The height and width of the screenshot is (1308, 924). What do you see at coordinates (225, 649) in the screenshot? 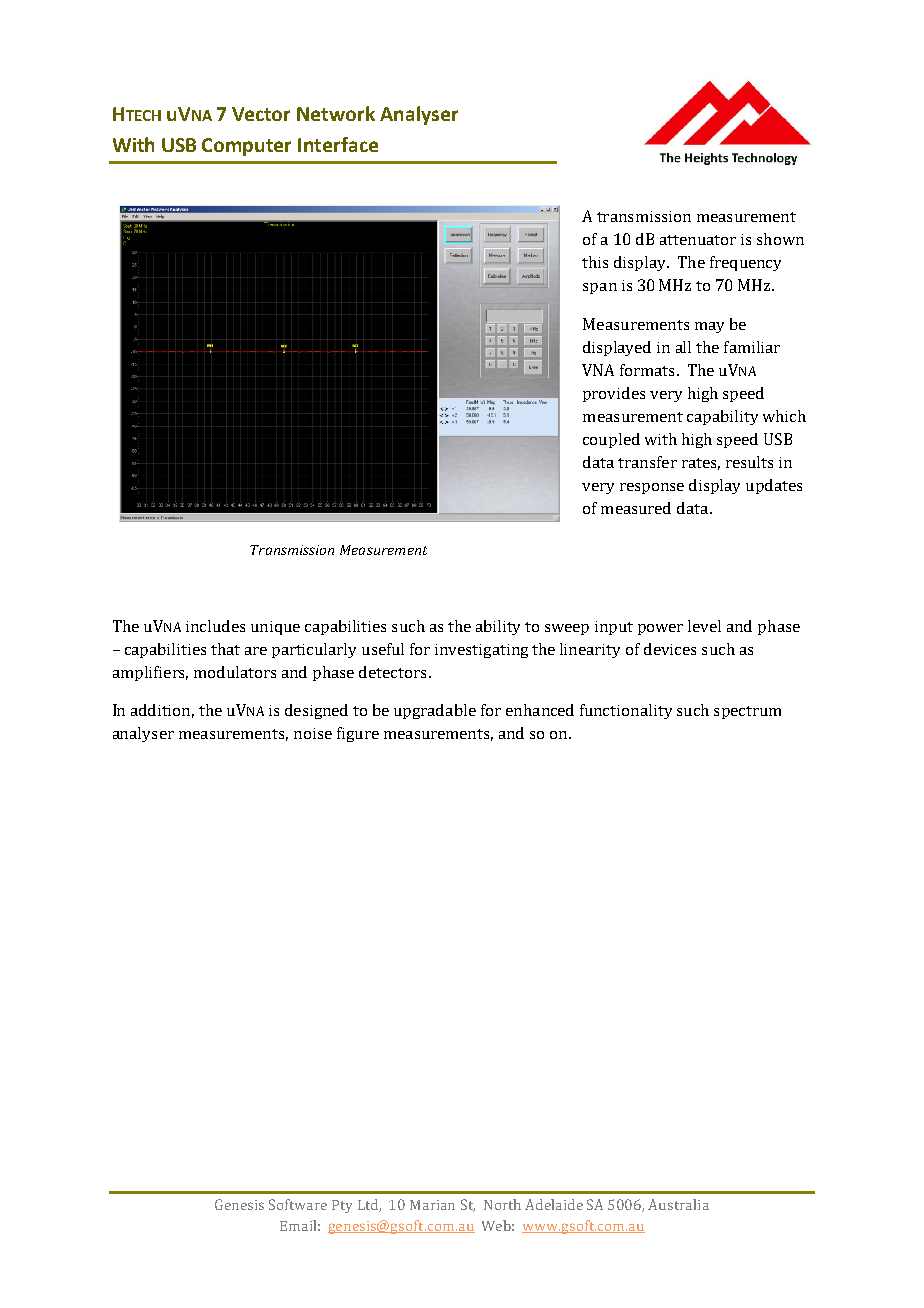
I see `that` at bounding box center [225, 649].
